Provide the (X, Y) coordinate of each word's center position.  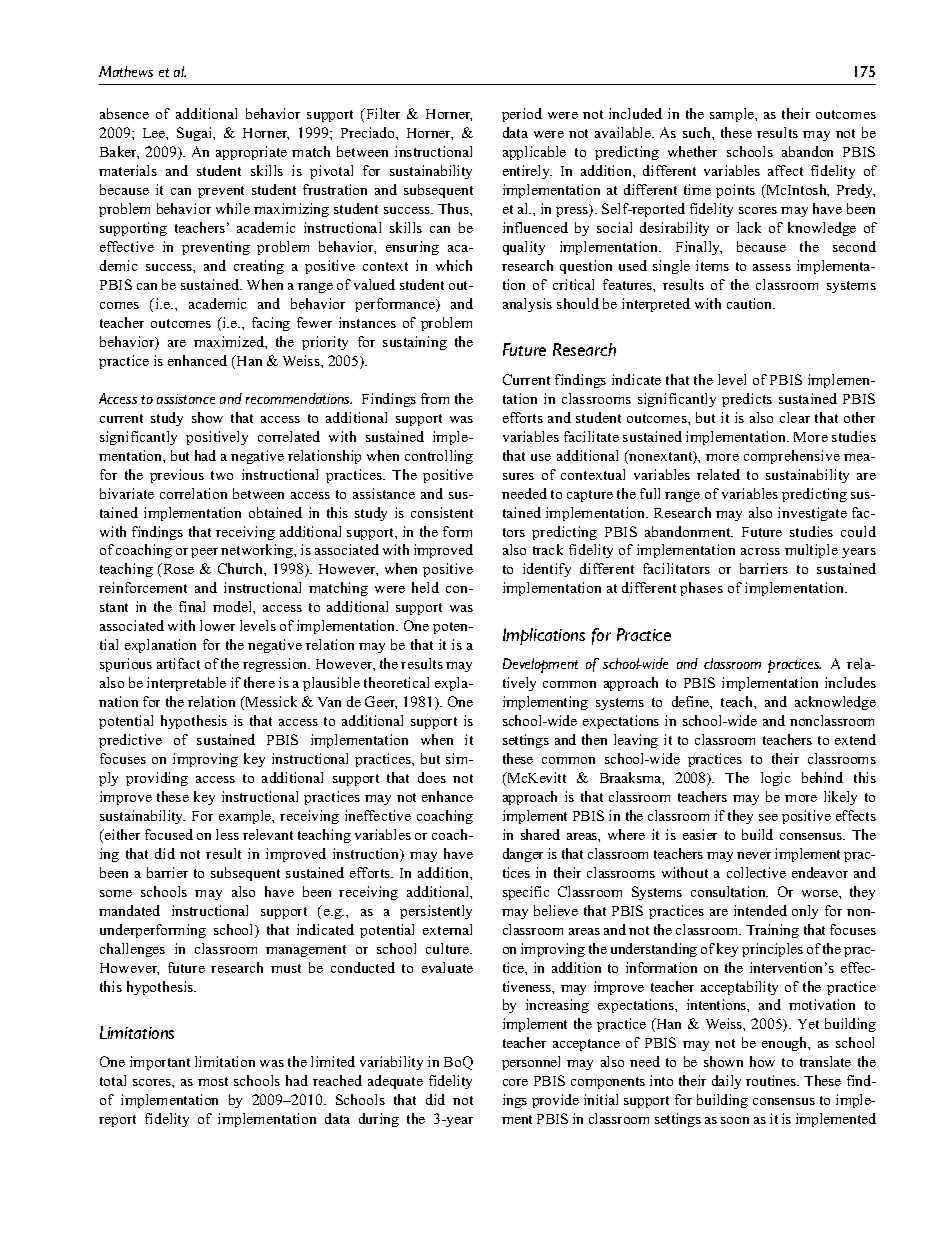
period (522, 115)
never (754, 855)
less (227, 834)
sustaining (415, 343)
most (213, 1081)
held (425, 587)
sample (733, 115)
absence (124, 113)
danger (523, 855)
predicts (747, 400)
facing (271, 324)
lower (217, 625)
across (760, 551)
